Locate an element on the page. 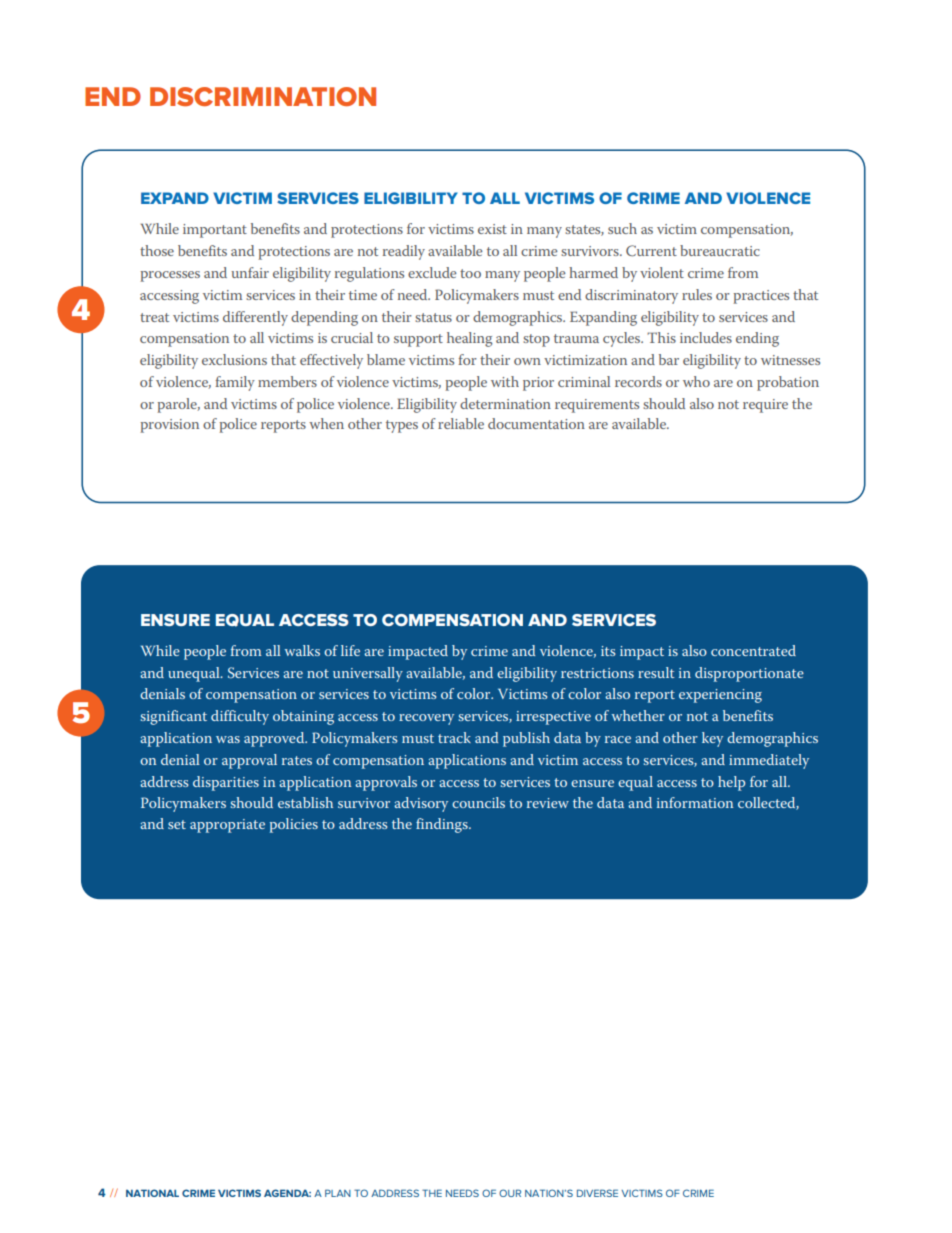 The image size is (952, 1233). bureaucratic is located at coordinates (720, 250).
